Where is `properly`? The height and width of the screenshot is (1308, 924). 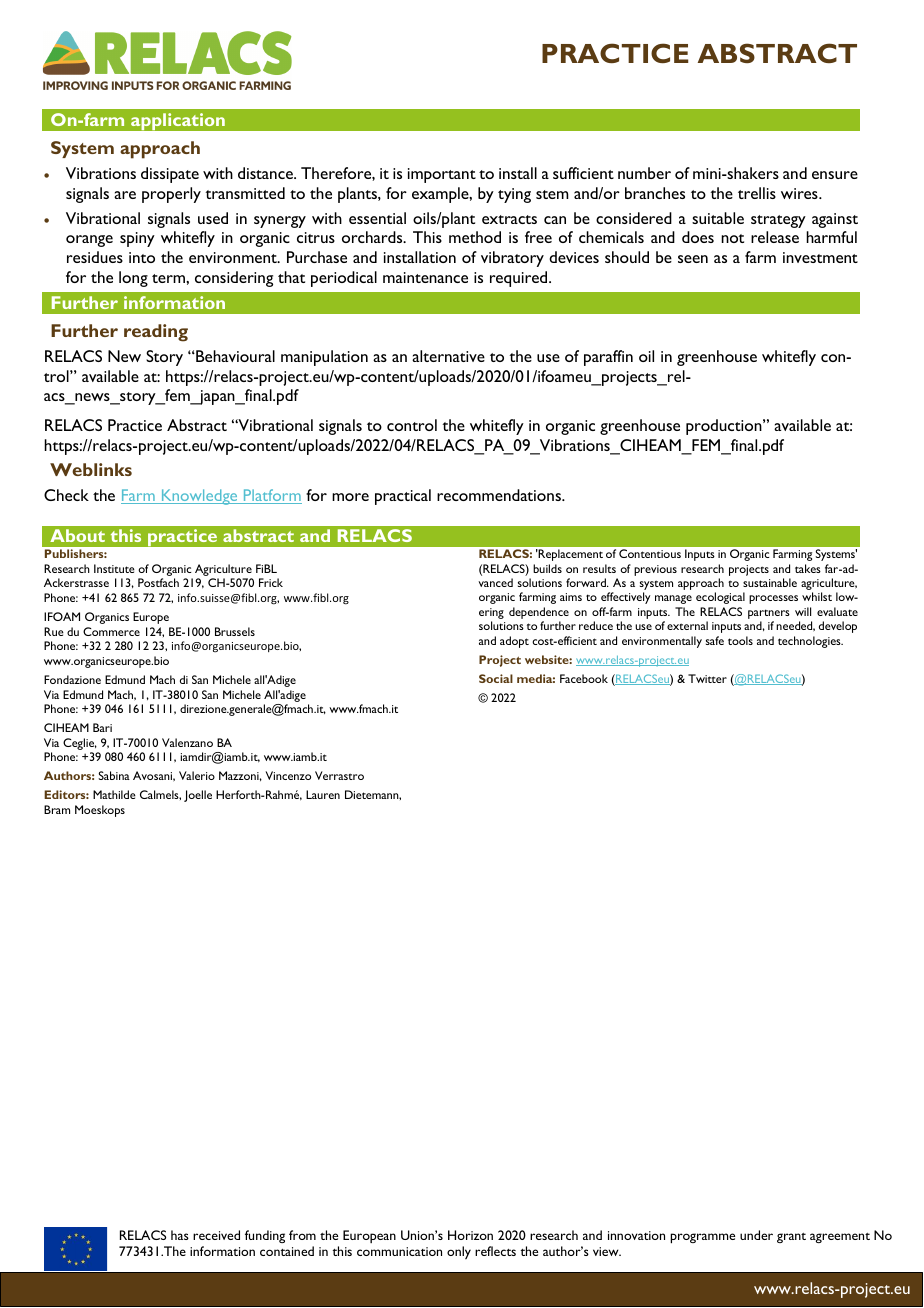 properly is located at coordinates (171, 195).
